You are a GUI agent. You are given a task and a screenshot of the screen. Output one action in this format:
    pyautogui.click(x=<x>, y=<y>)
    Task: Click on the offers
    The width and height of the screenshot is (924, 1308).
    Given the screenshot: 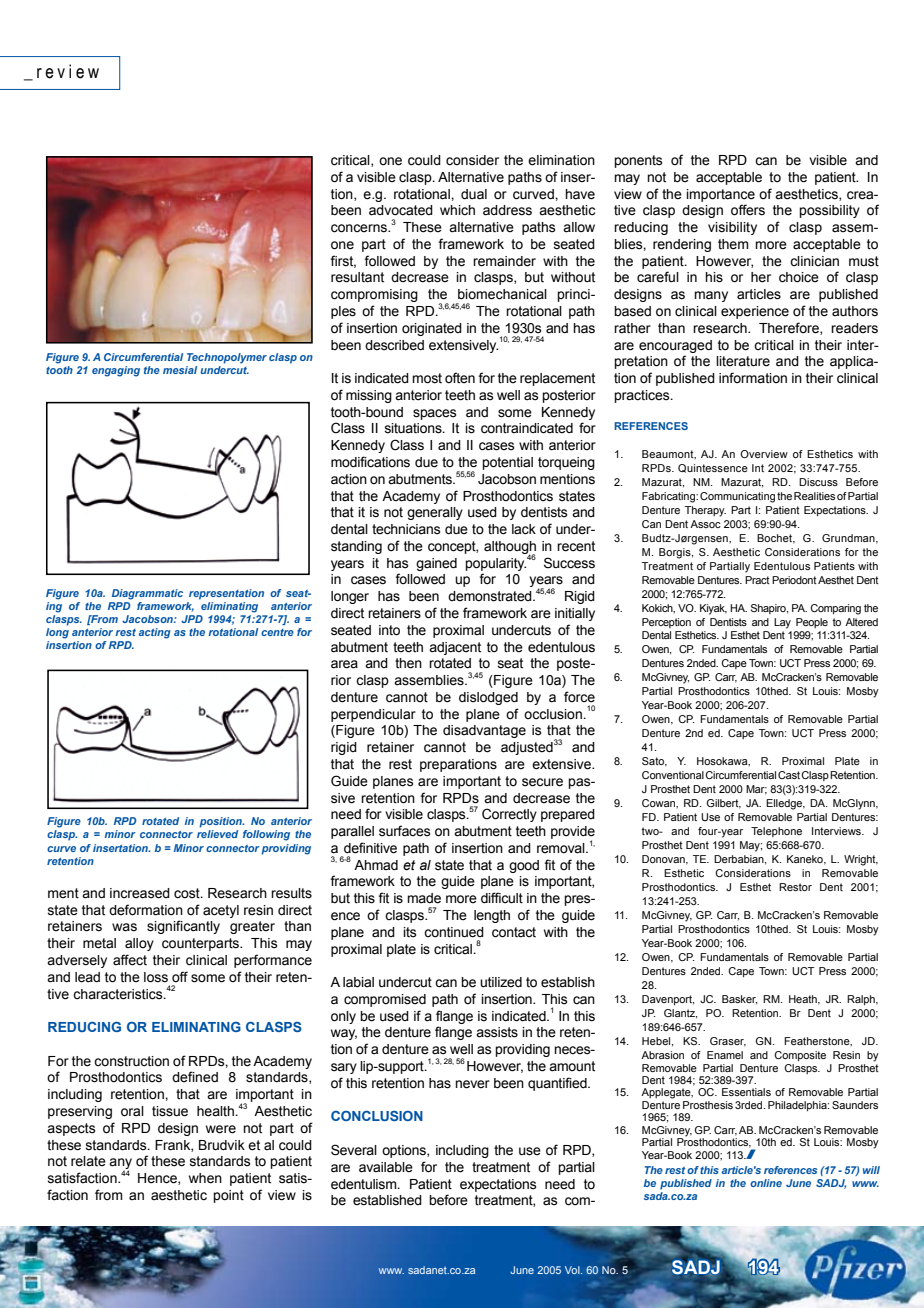 What is the action you would take?
    pyautogui.click(x=748, y=210)
